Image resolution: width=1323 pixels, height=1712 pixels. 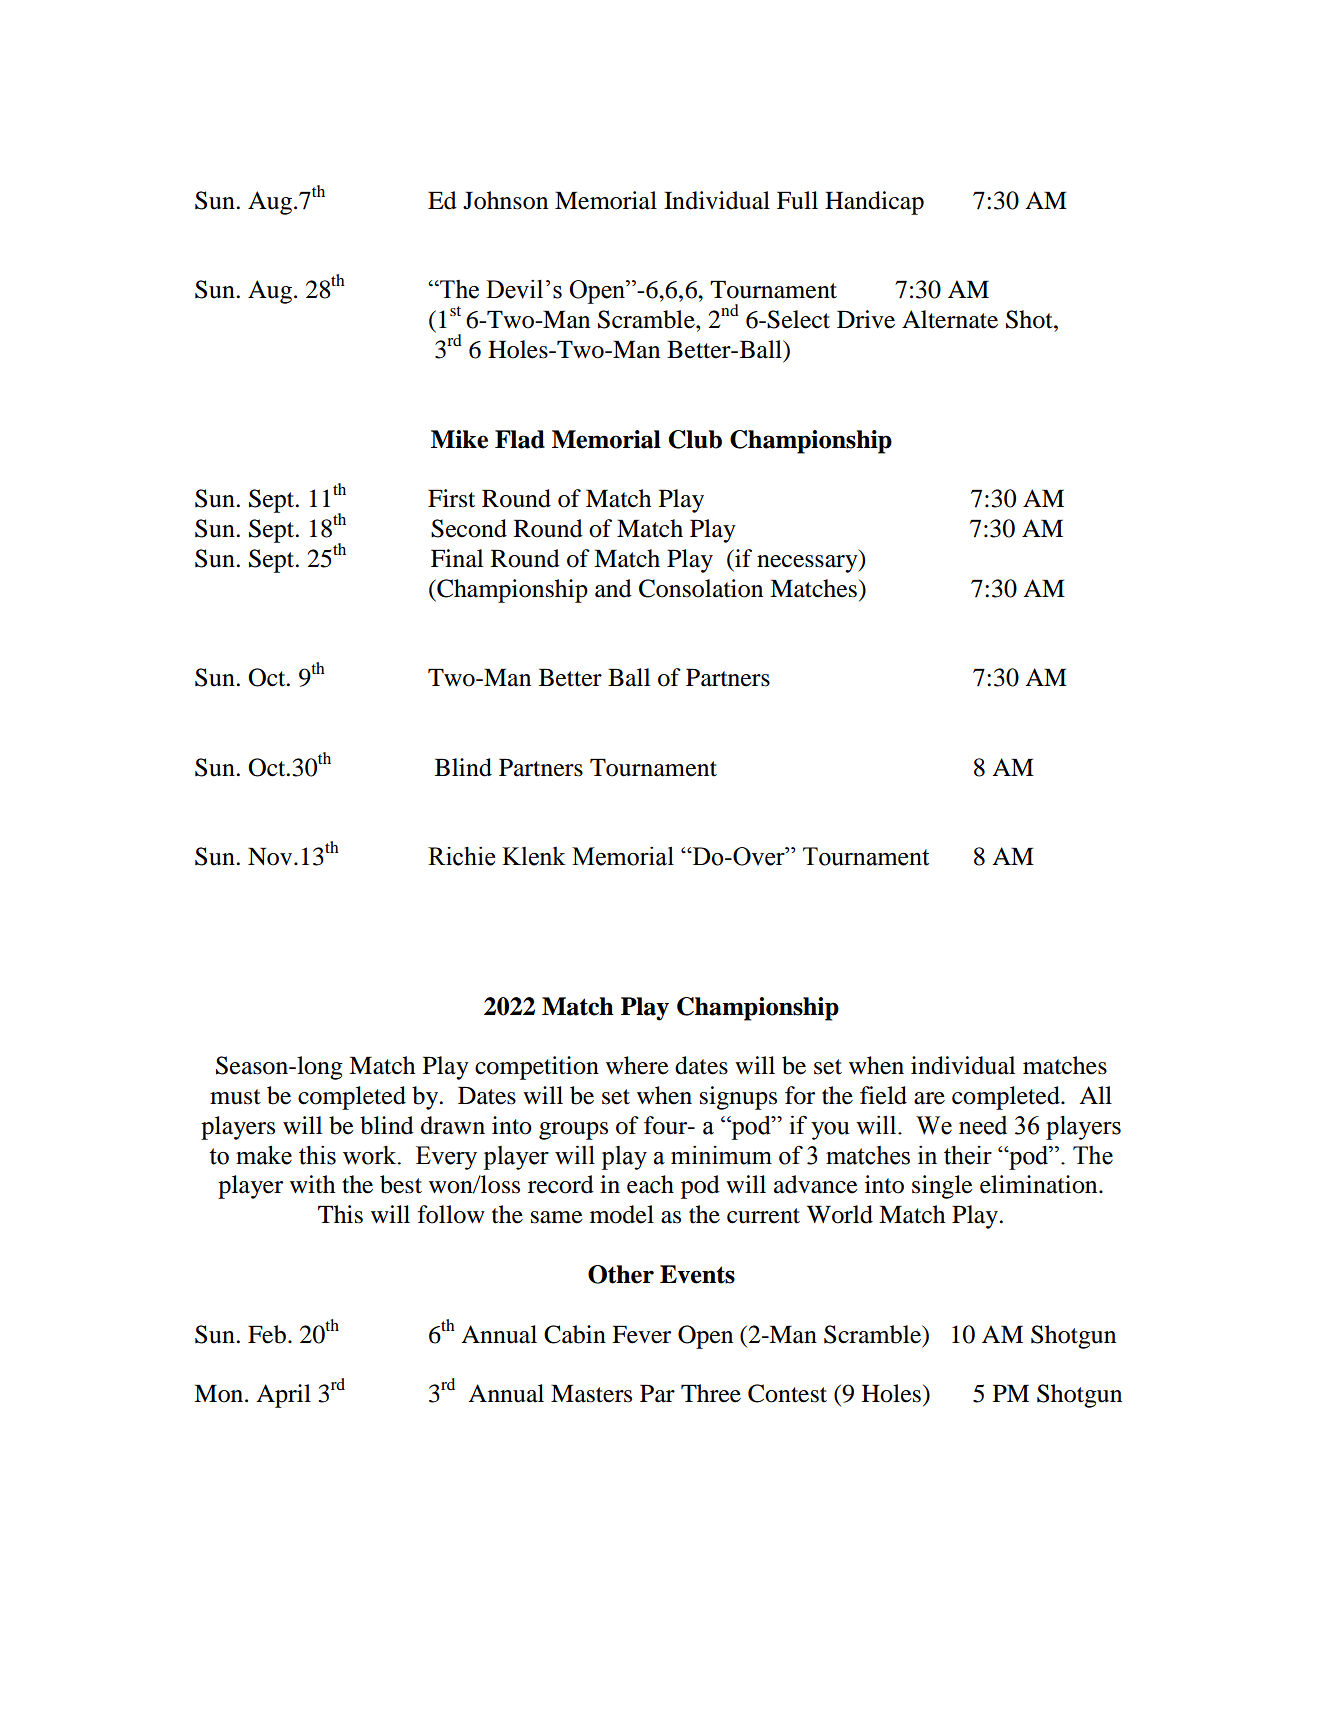 What do you see at coordinates (451, 498) in the image?
I see `First` at bounding box center [451, 498].
